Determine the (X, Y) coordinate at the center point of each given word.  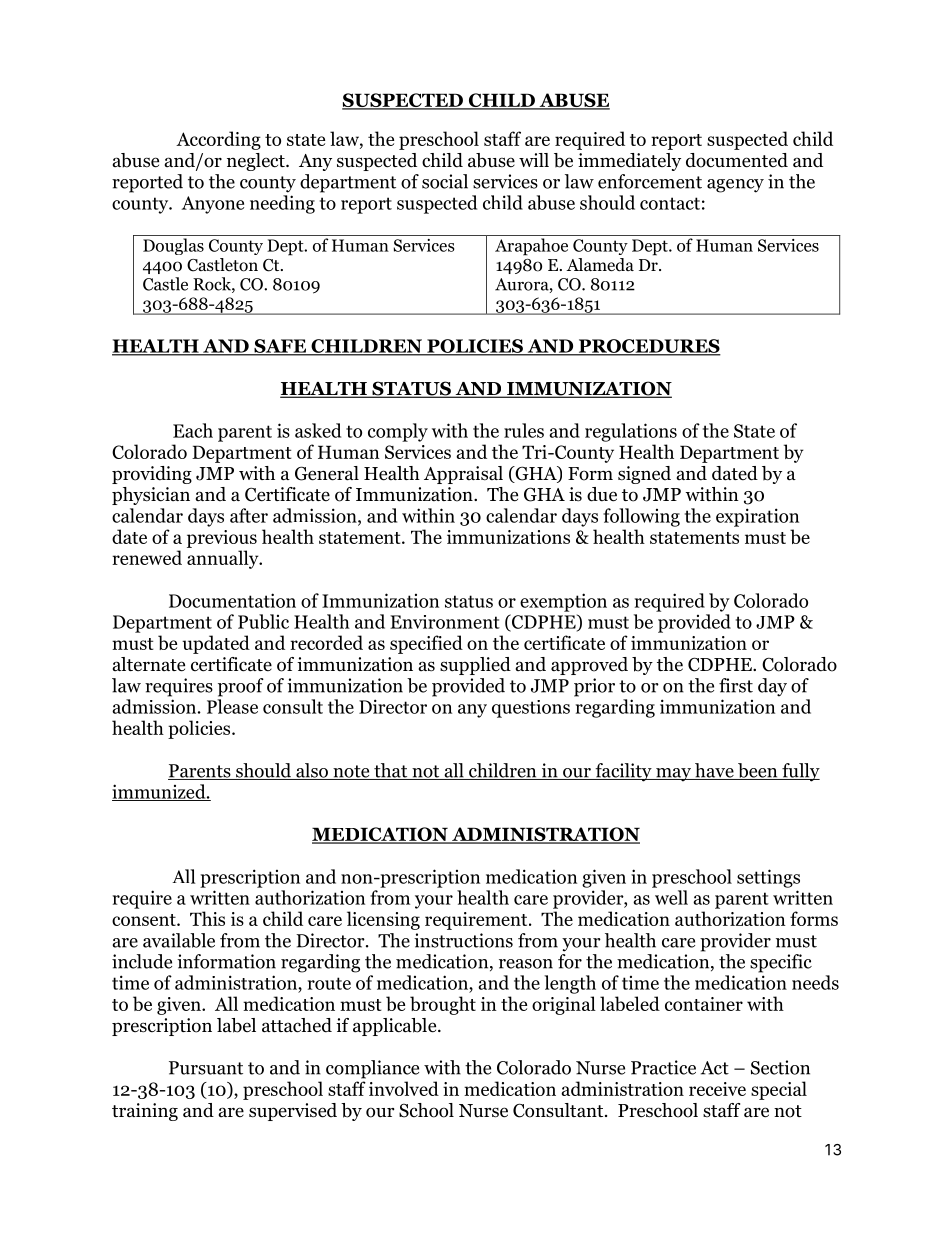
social (445, 181)
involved (404, 1088)
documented (737, 160)
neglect (257, 162)
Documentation (232, 600)
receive (717, 1089)
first (736, 685)
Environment (445, 622)
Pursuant (206, 1068)
